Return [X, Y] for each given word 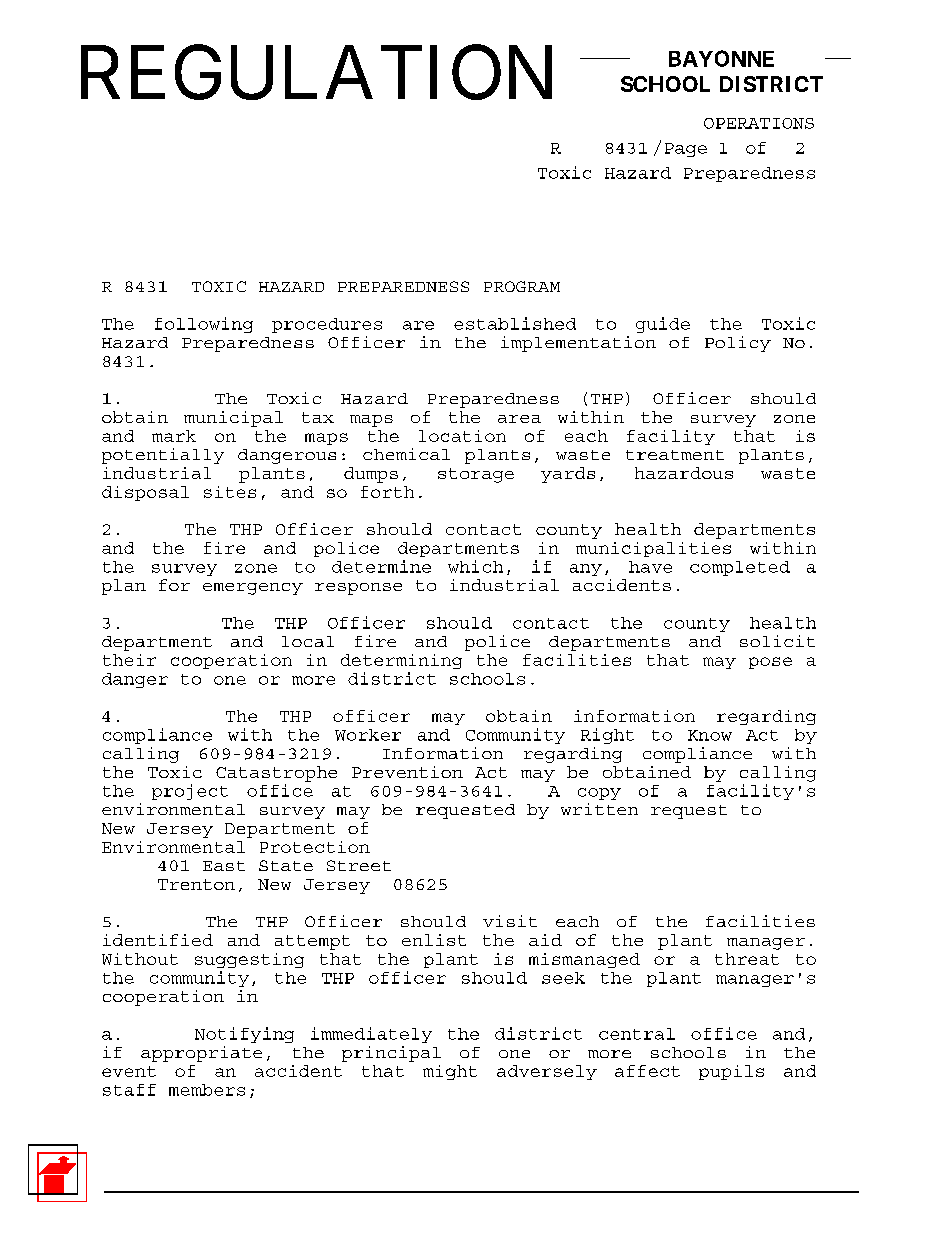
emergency [253, 589]
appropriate [201, 1054]
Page [686, 150]
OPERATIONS [759, 123]
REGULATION [316, 73]
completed [740, 568]
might [450, 1072]
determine [381, 566]
